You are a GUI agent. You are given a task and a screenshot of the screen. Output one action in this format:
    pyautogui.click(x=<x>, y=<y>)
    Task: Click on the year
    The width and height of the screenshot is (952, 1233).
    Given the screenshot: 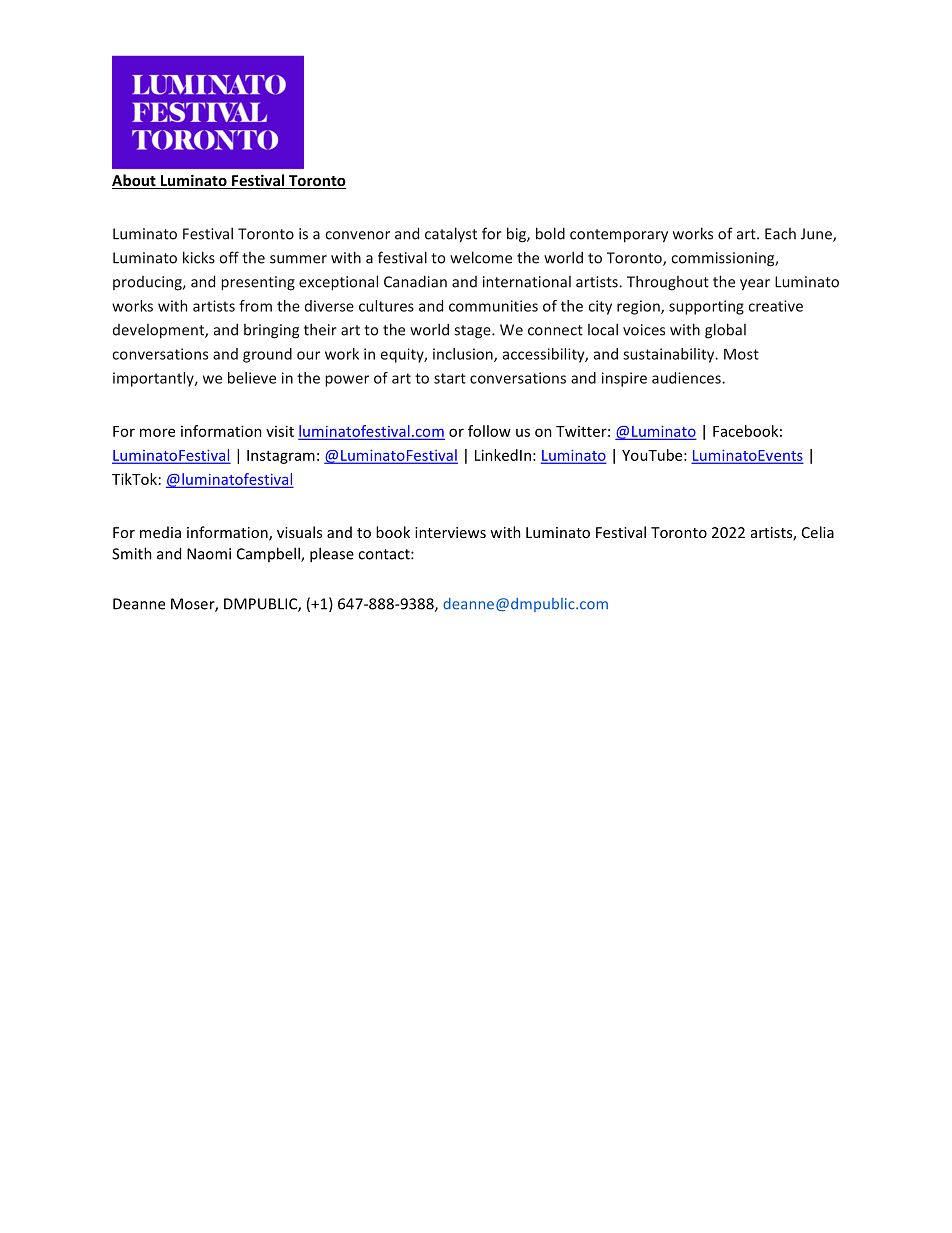 What is the action you would take?
    pyautogui.click(x=755, y=285)
